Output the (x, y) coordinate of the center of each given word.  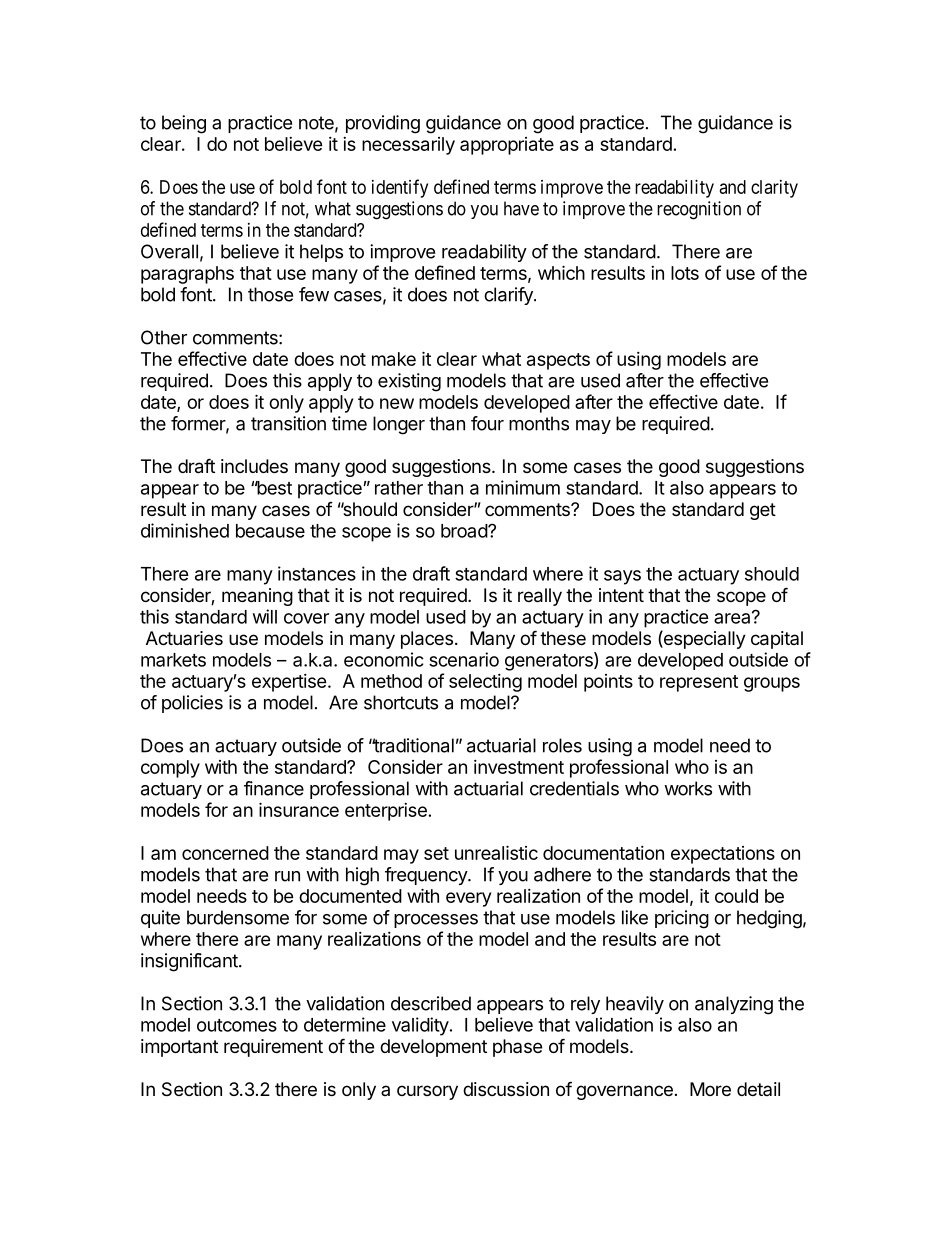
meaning (257, 597)
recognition (699, 210)
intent (621, 595)
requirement (273, 1048)
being (184, 124)
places (427, 640)
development (433, 1048)
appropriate (507, 146)
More (710, 1089)
